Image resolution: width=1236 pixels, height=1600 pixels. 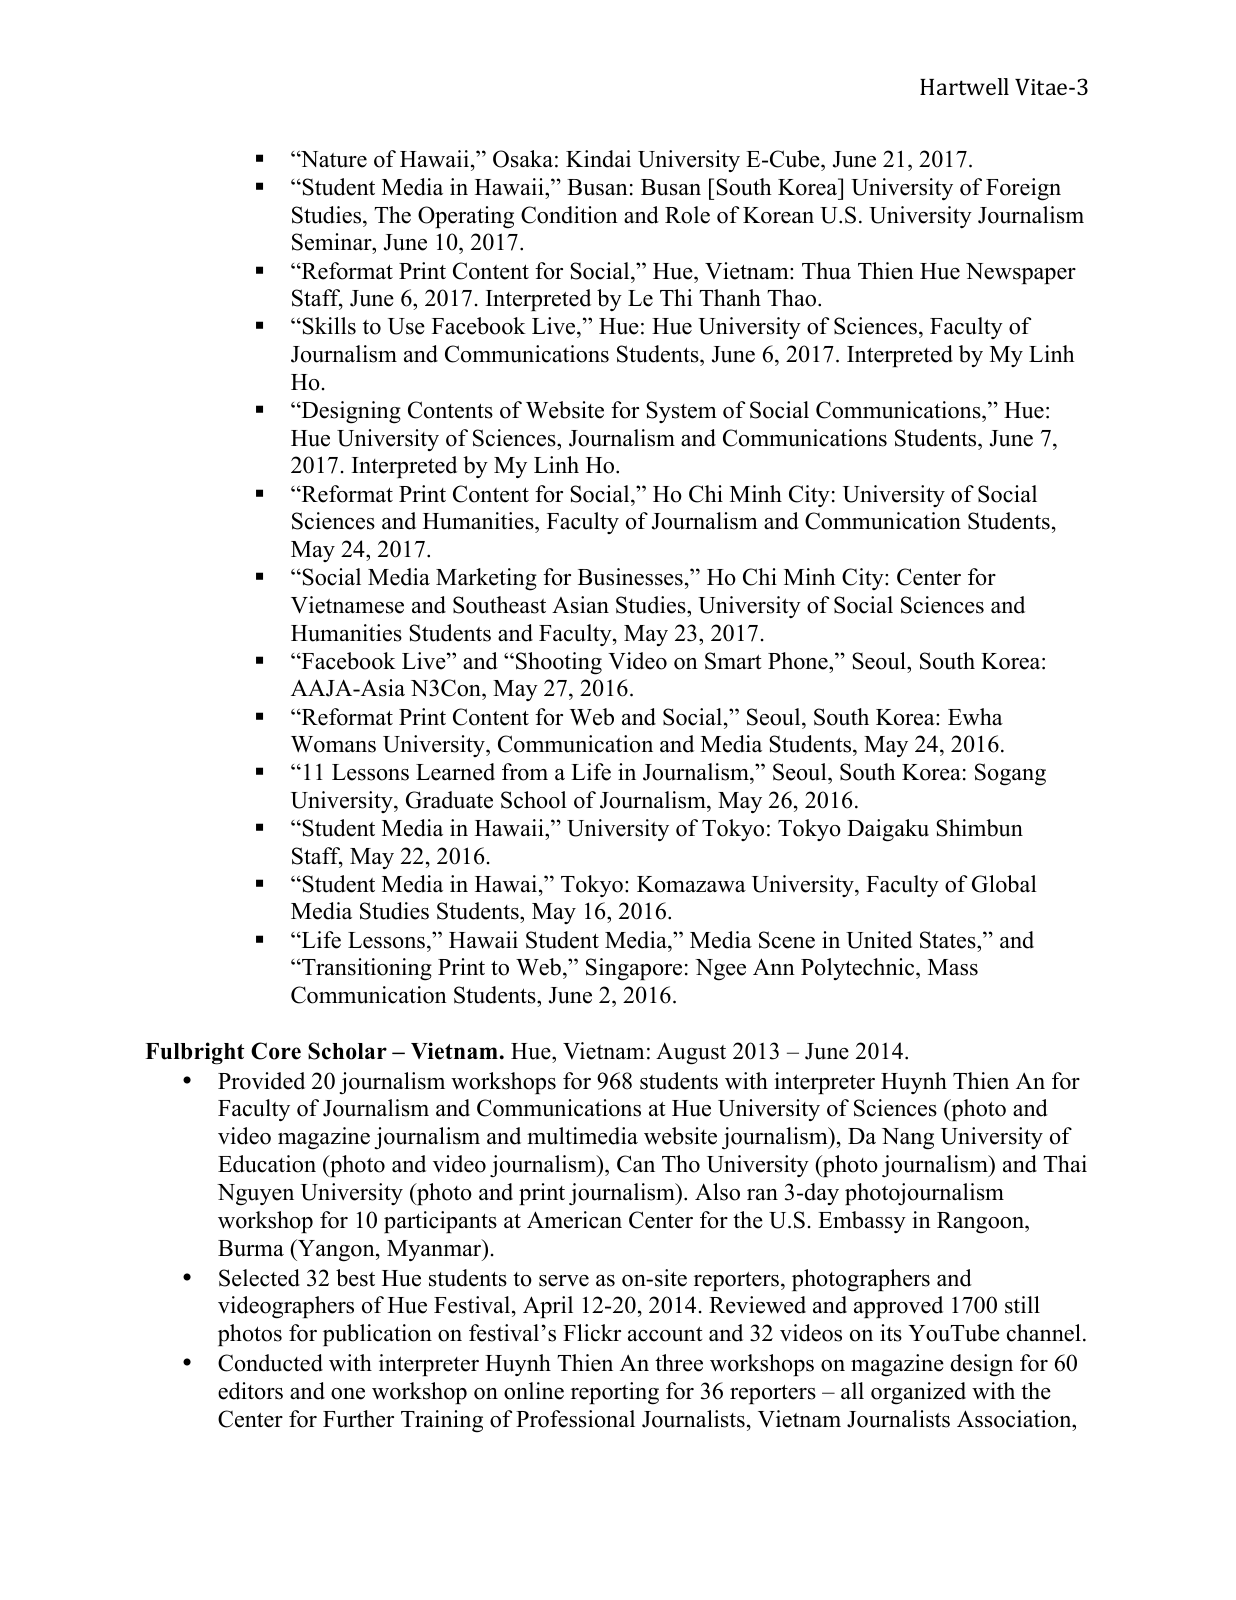 I want to click on Foreign, so click(x=1023, y=189).
